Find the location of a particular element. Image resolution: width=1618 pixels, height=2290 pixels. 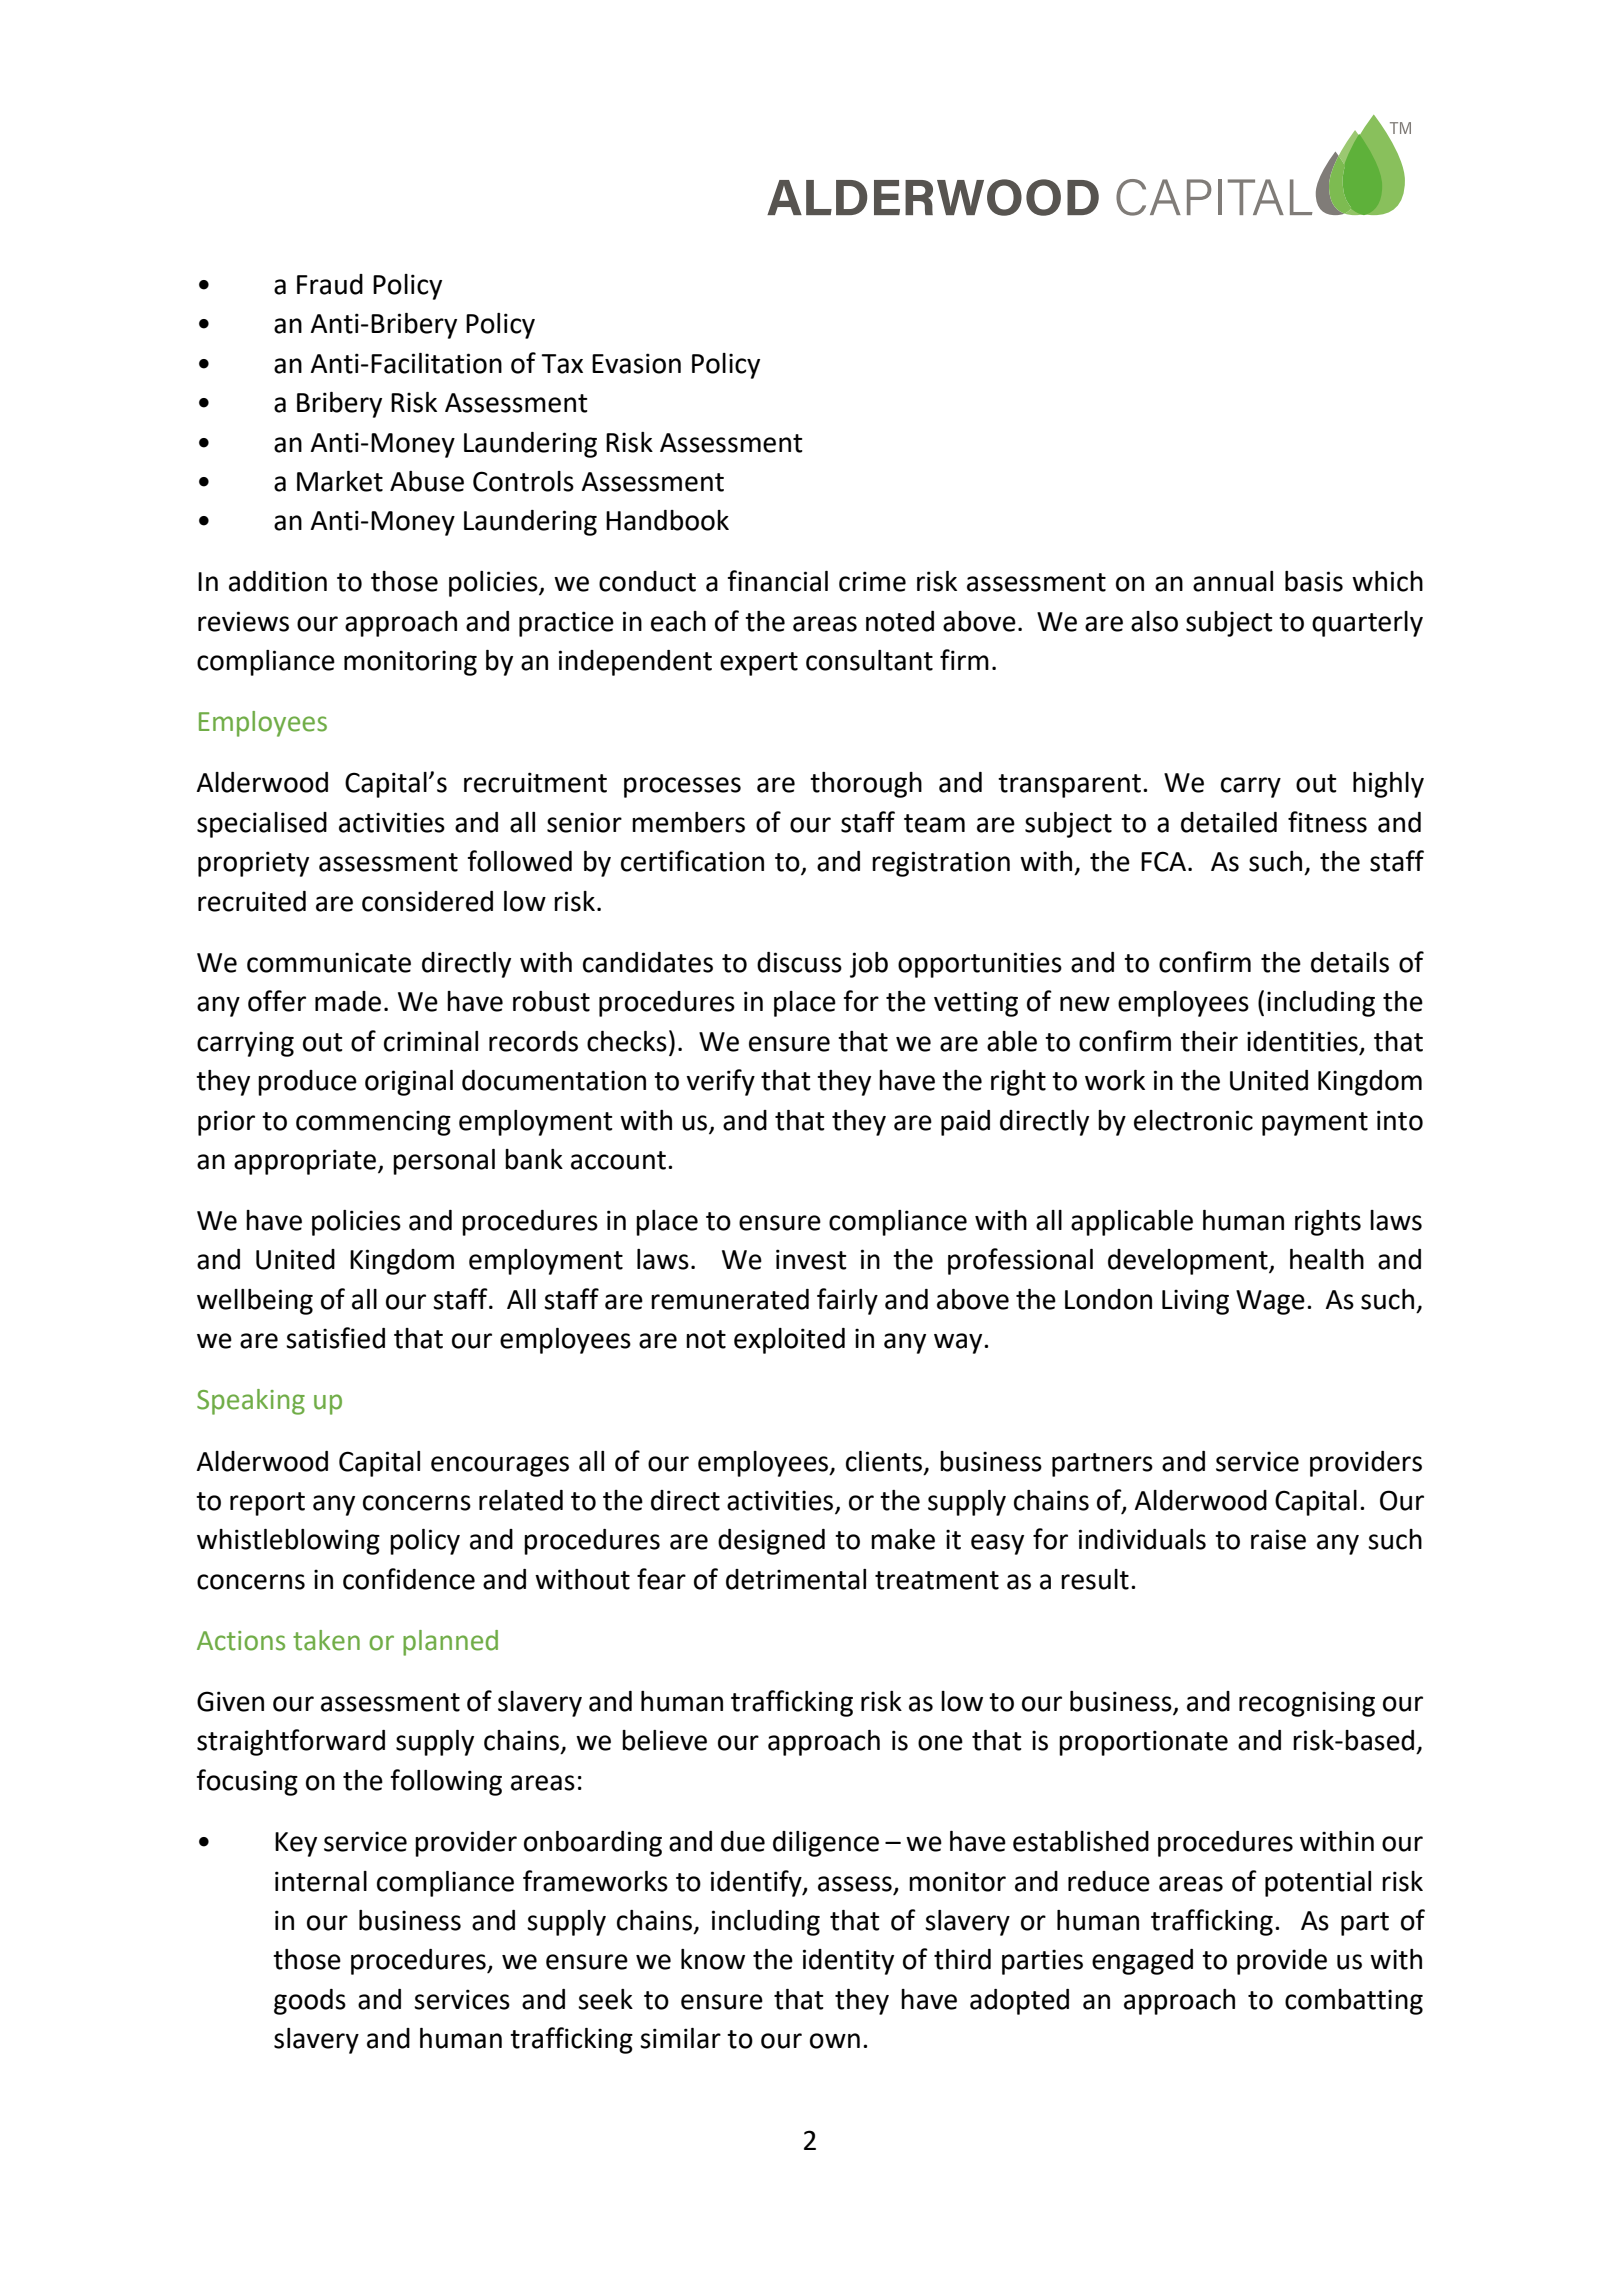

annual is located at coordinates (1233, 581).
